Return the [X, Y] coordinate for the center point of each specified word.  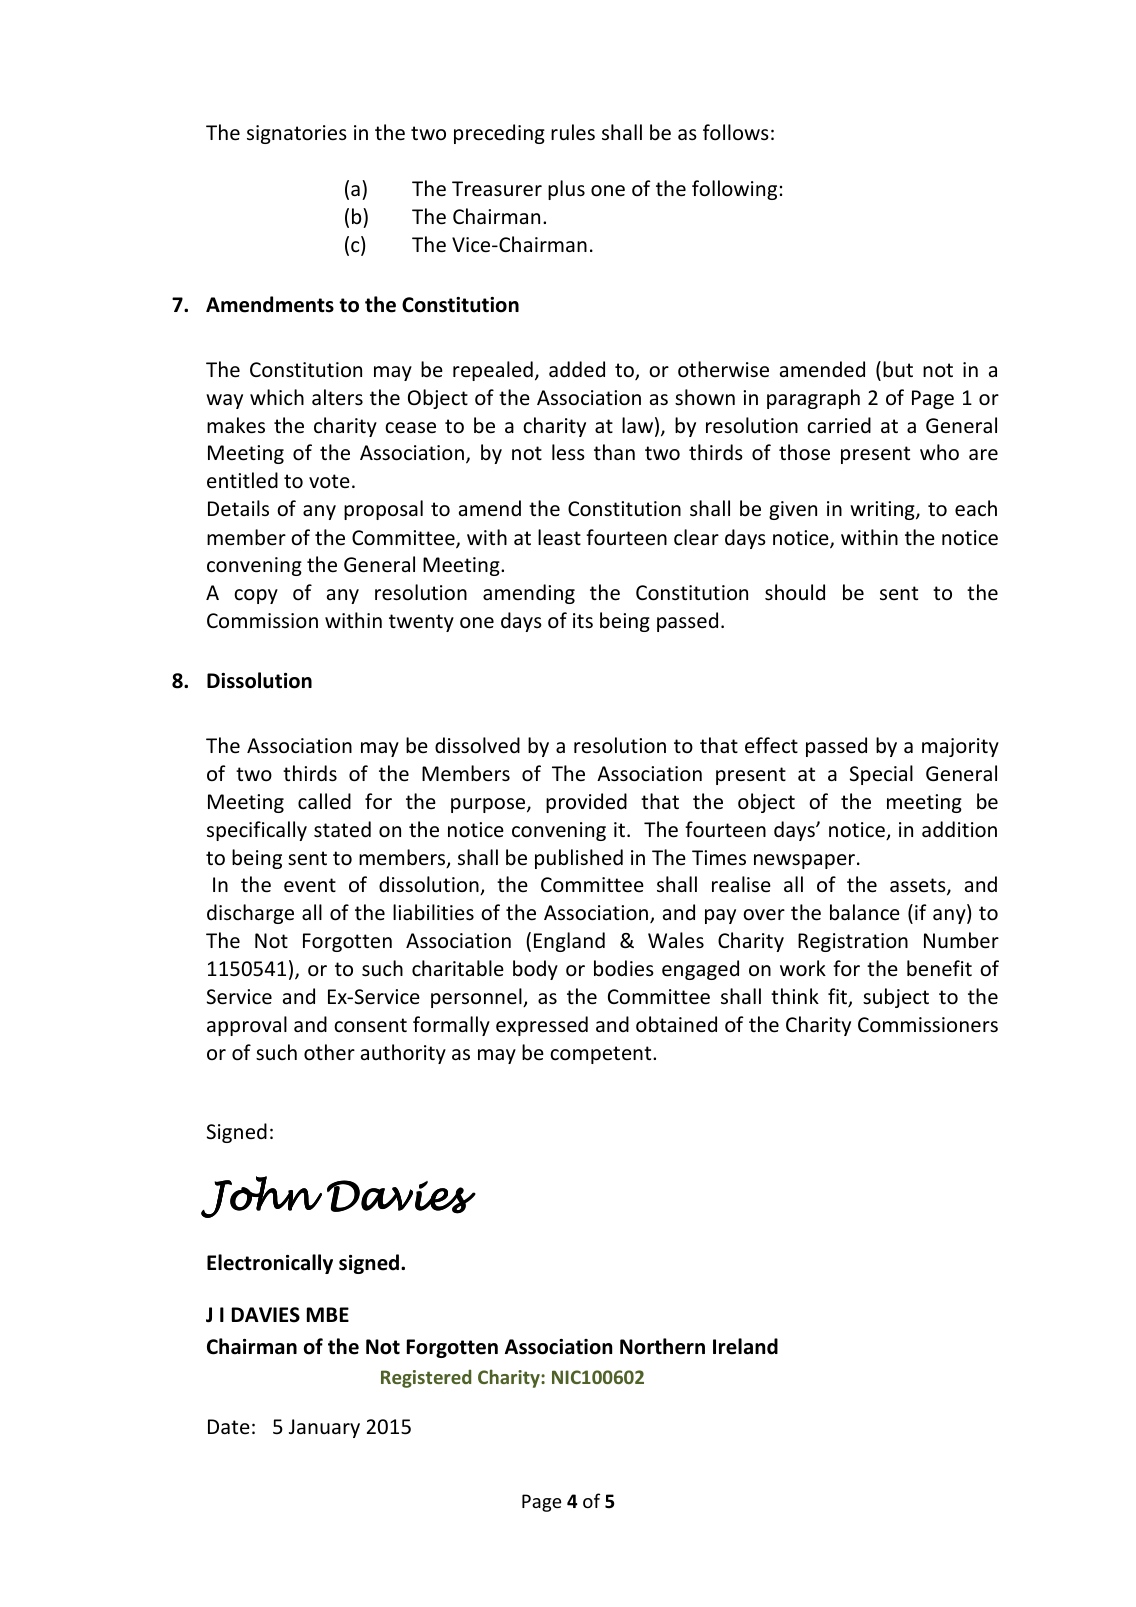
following [734, 190]
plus [566, 190]
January [324, 1428]
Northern [662, 1346]
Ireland [745, 1346]
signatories [297, 134]
